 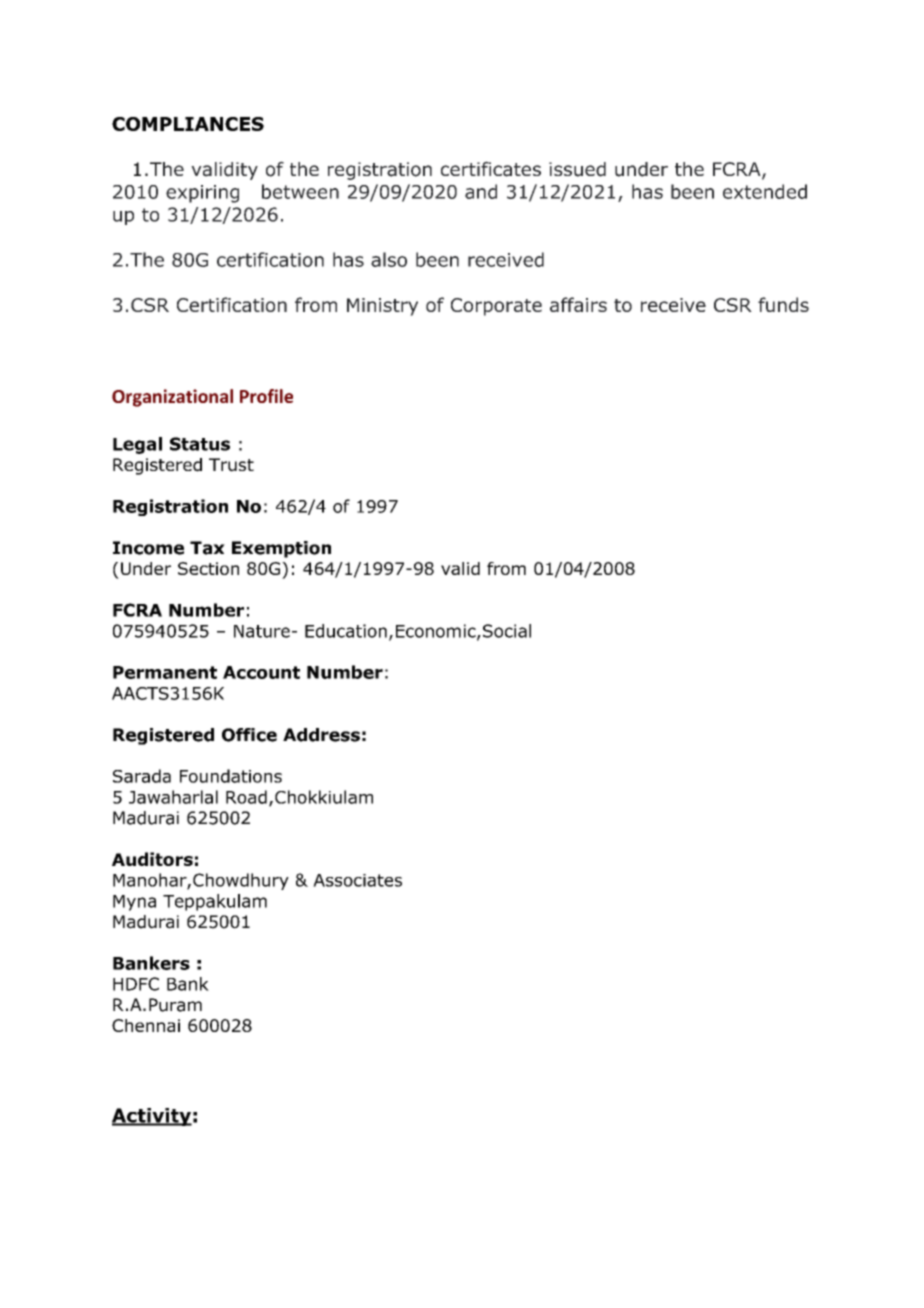 What do you see at coordinates (491, 169) in the page?
I see `certificates` at bounding box center [491, 169].
